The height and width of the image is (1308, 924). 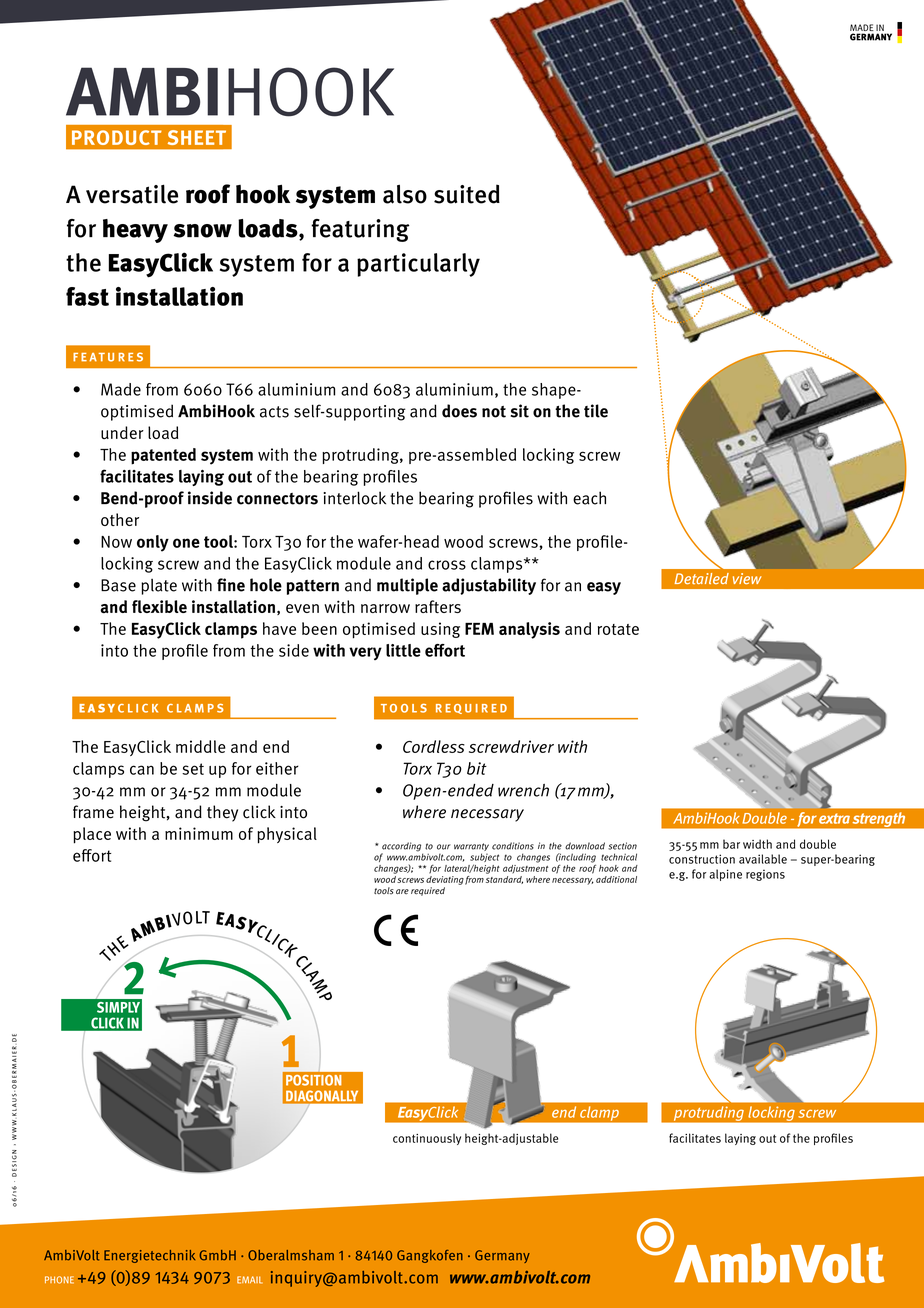 I want to click on minimum, so click(x=199, y=833).
